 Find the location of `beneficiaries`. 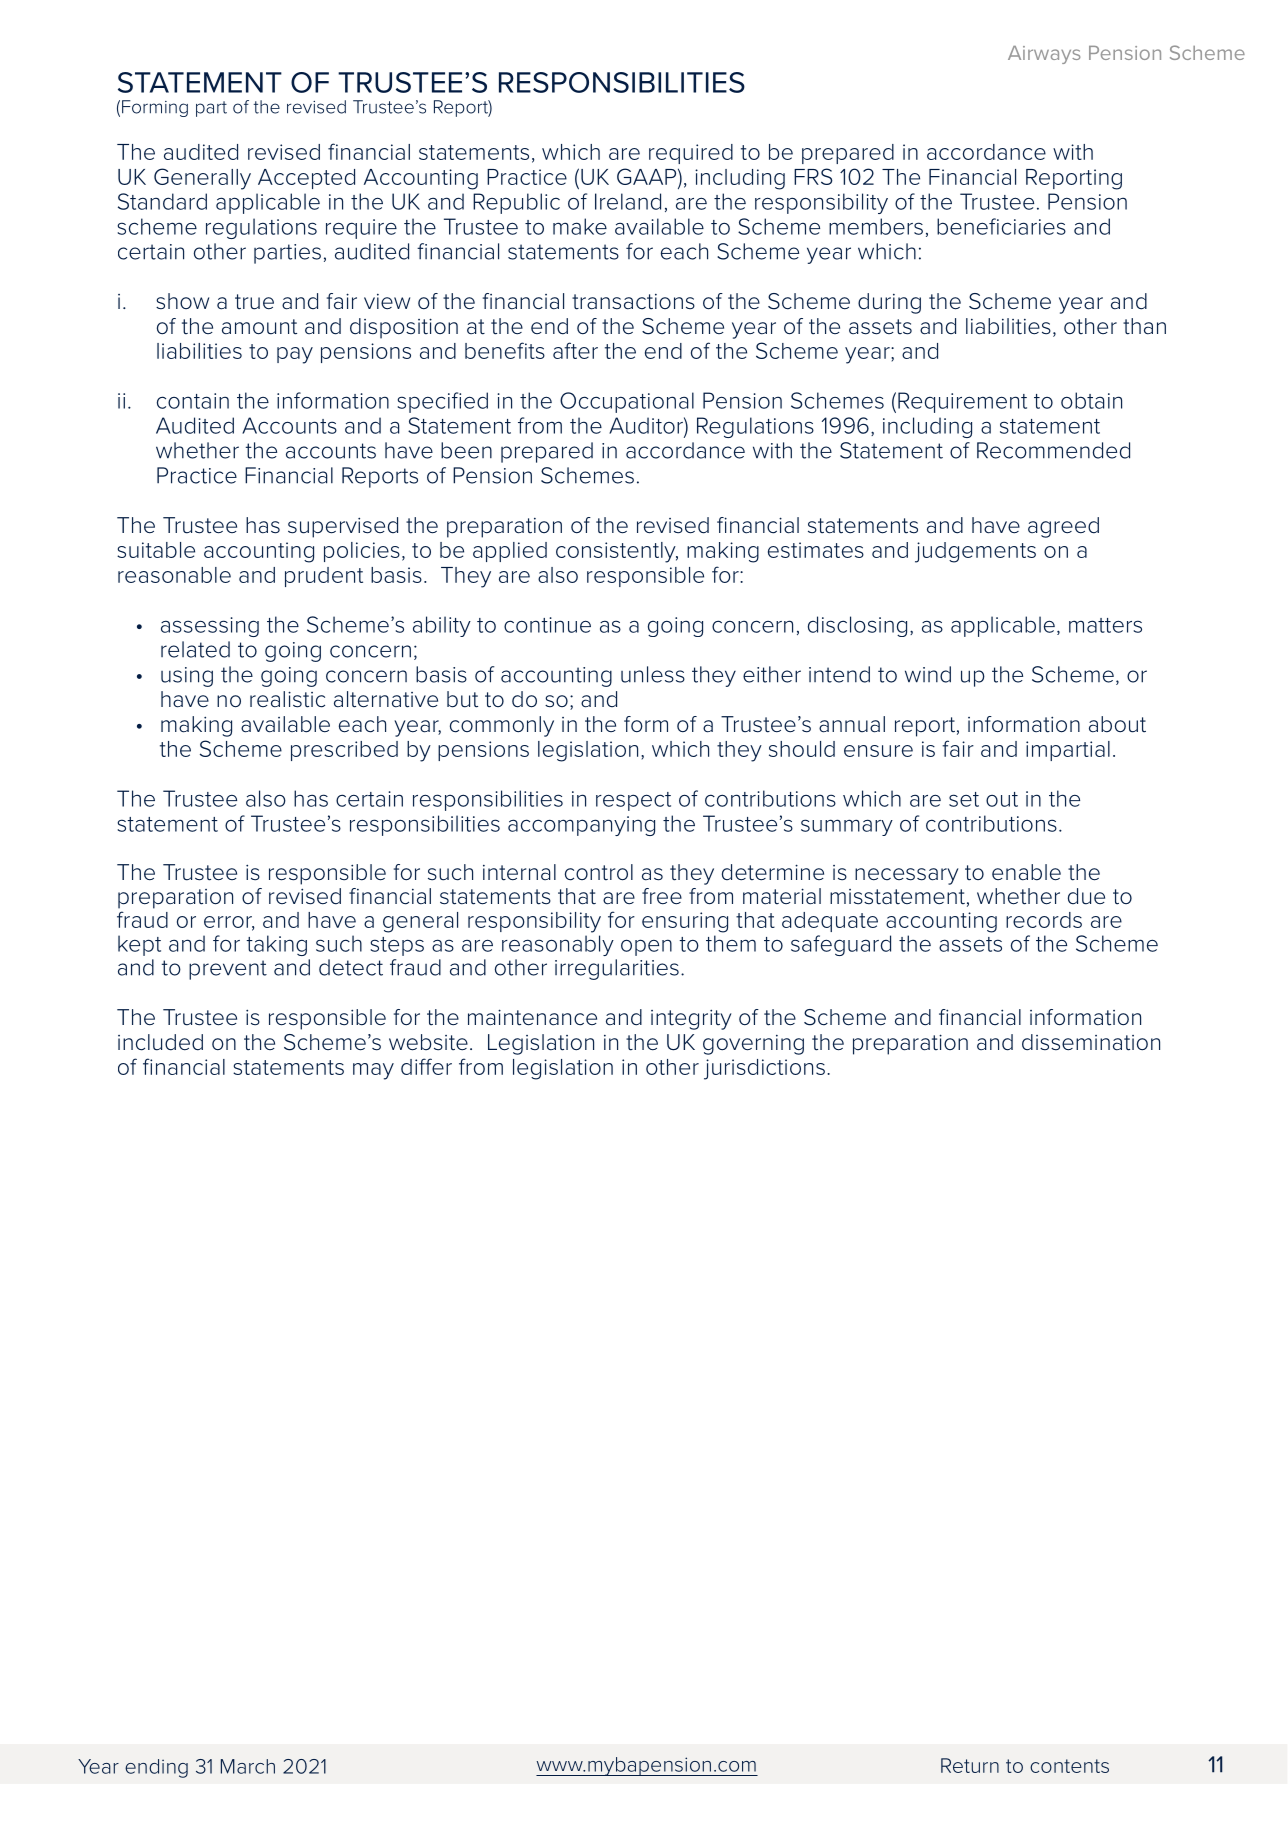

beneficiaries is located at coordinates (1001, 226).
